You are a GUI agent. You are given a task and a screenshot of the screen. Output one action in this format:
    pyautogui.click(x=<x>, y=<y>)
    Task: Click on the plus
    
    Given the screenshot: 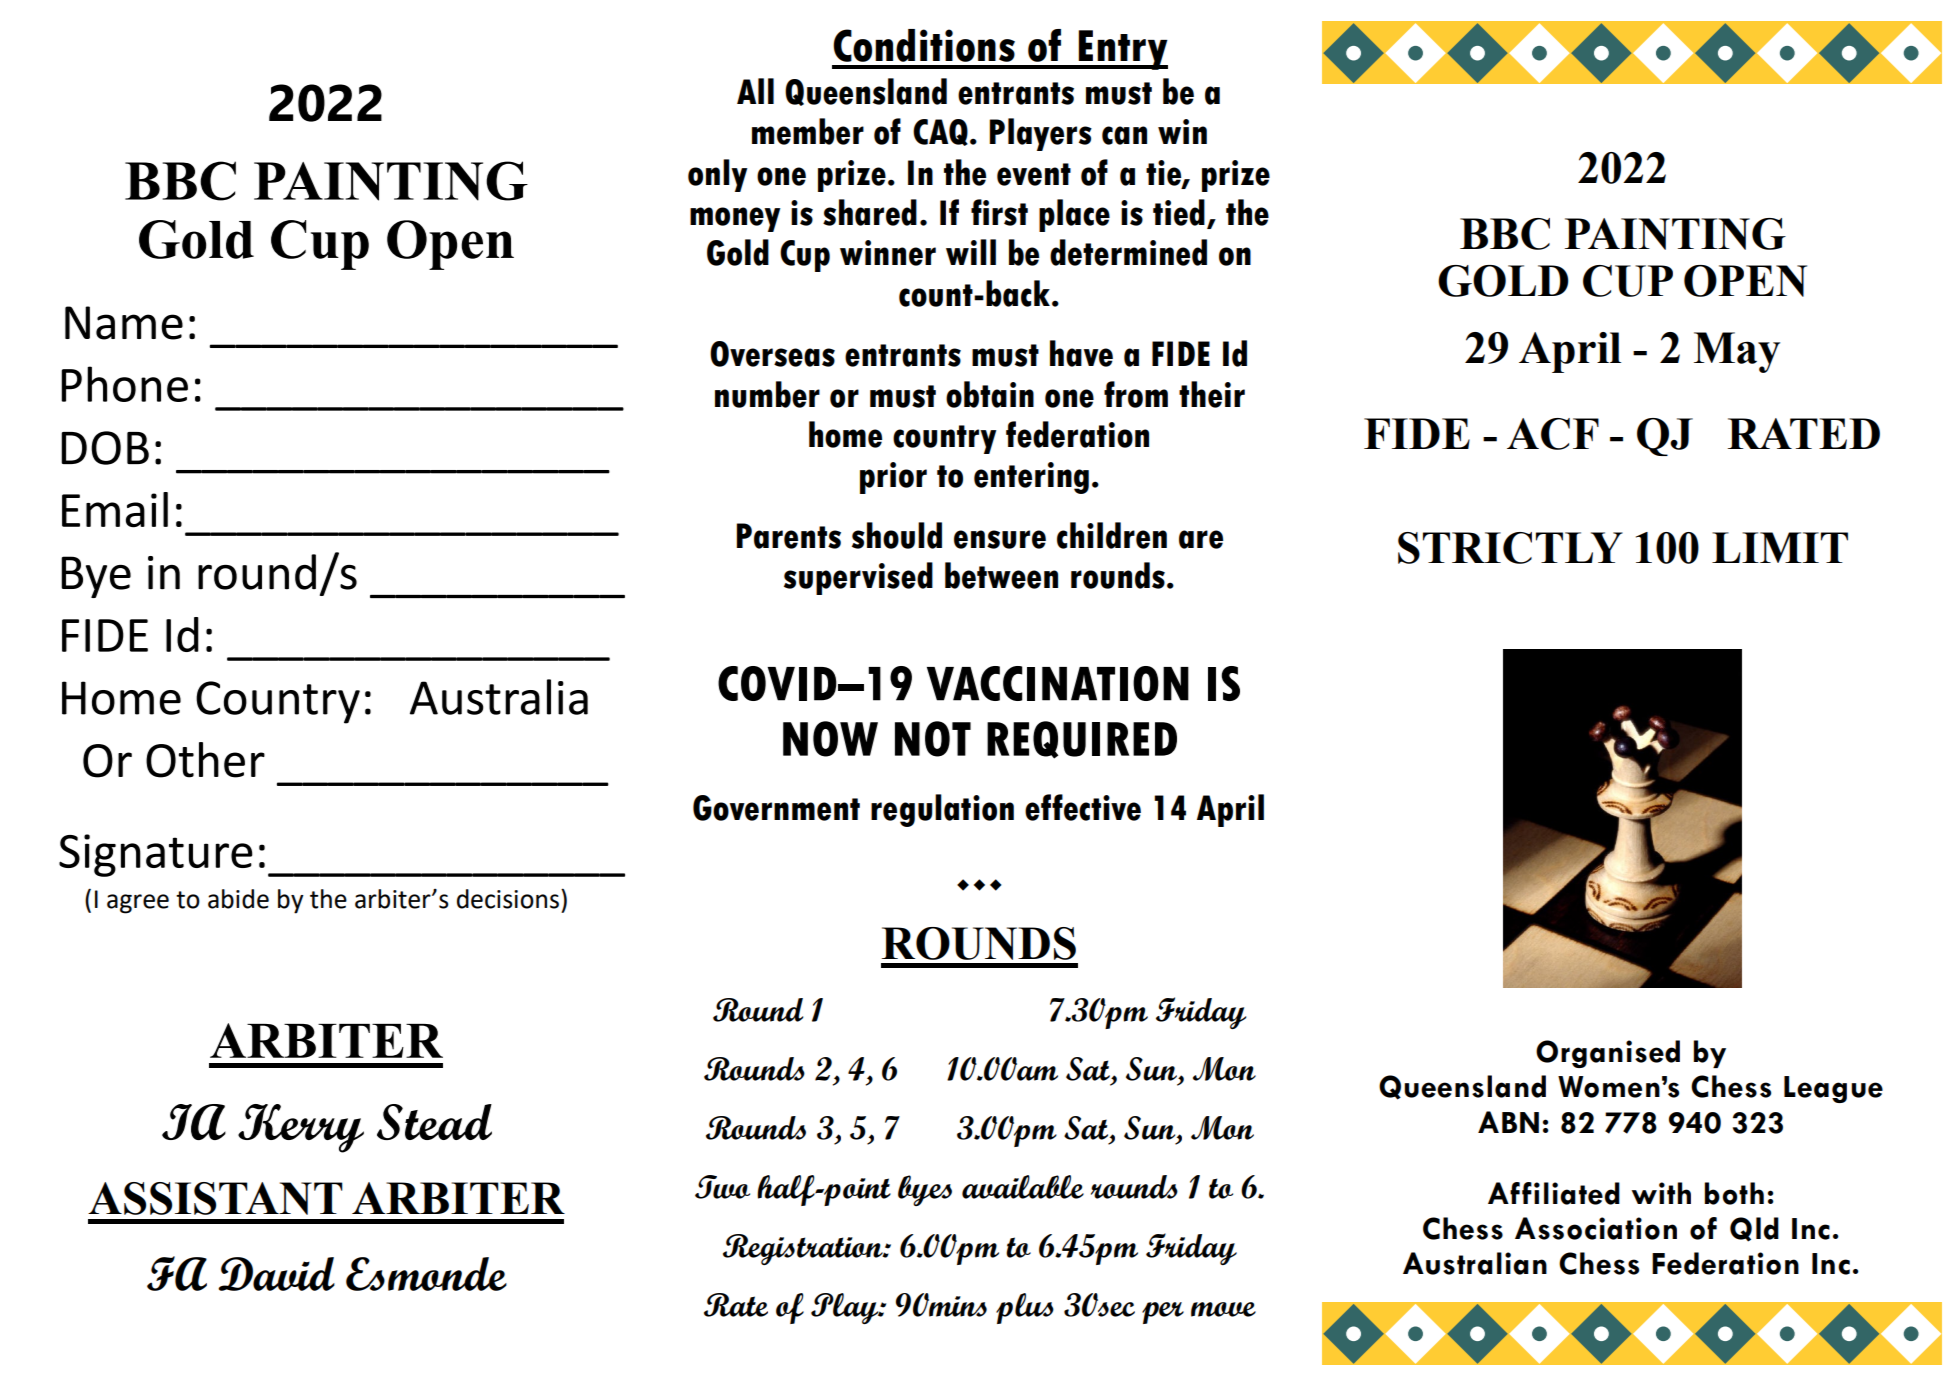 What is the action you would take?
    pyautogui.click(x=1025, y=1308)
